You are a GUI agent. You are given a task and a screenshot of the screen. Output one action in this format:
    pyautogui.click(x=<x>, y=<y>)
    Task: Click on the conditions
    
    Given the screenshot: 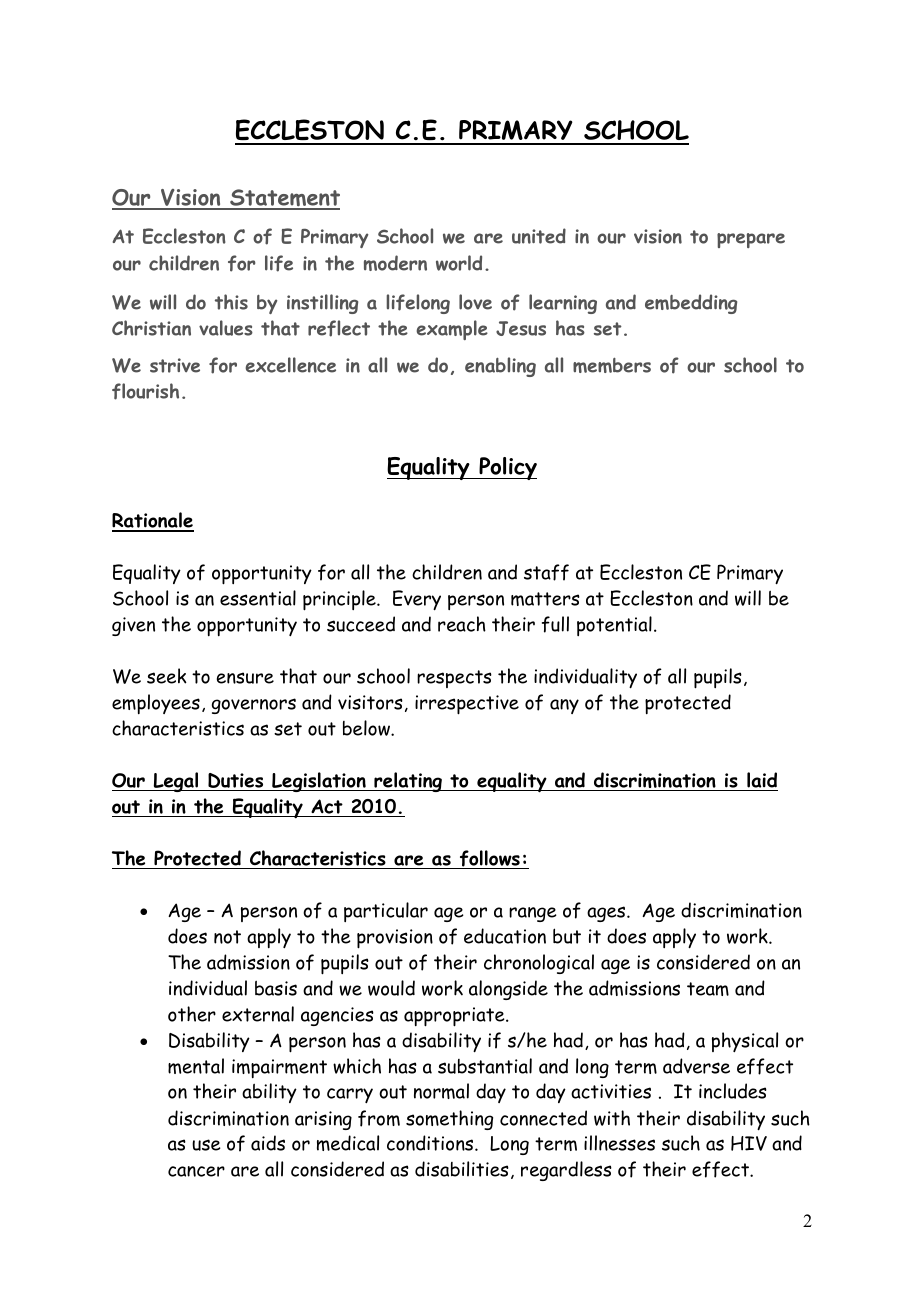 What is the action you would take?
    pyautogui.click(x=431, y=1143)
